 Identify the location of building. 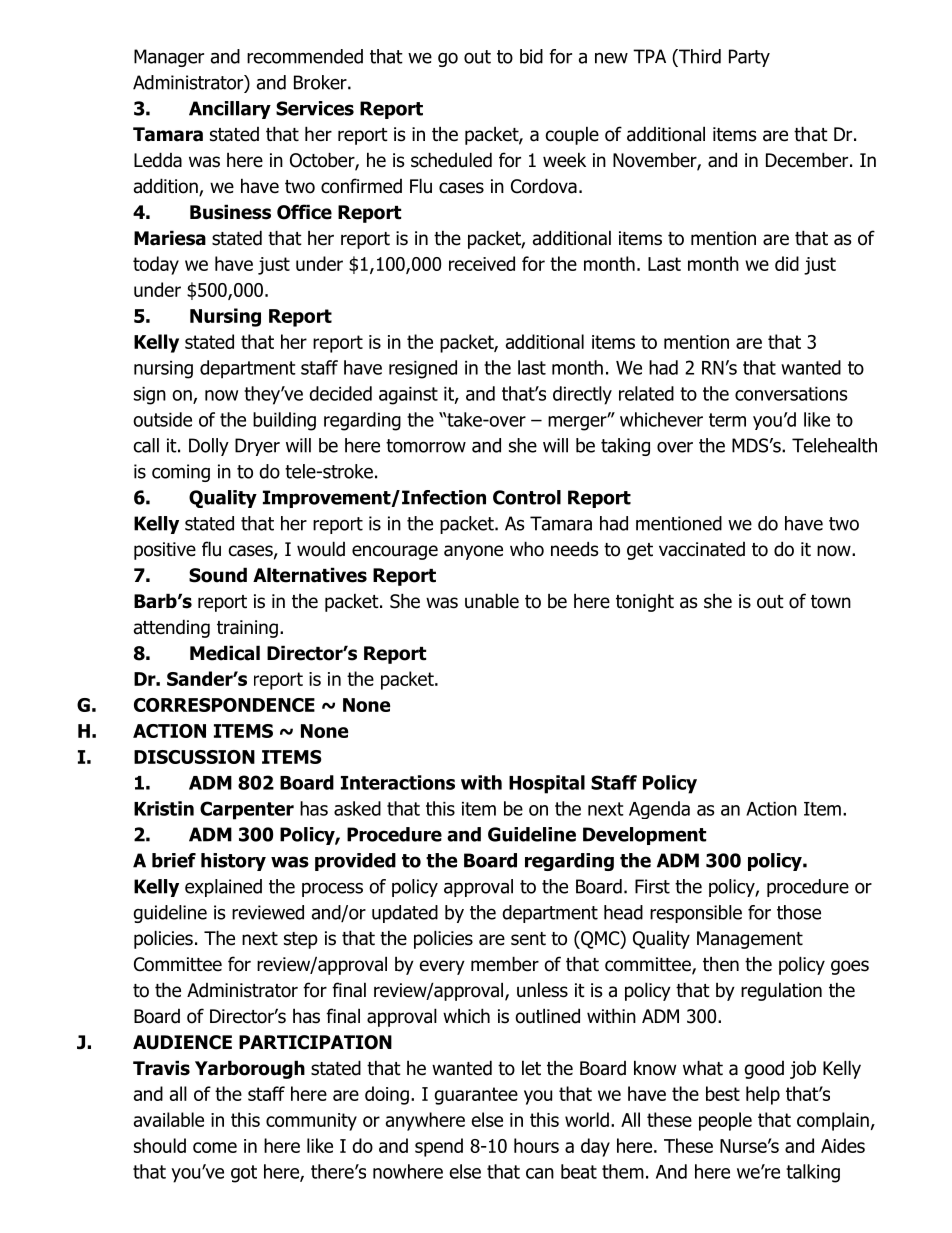
(284, 421).
